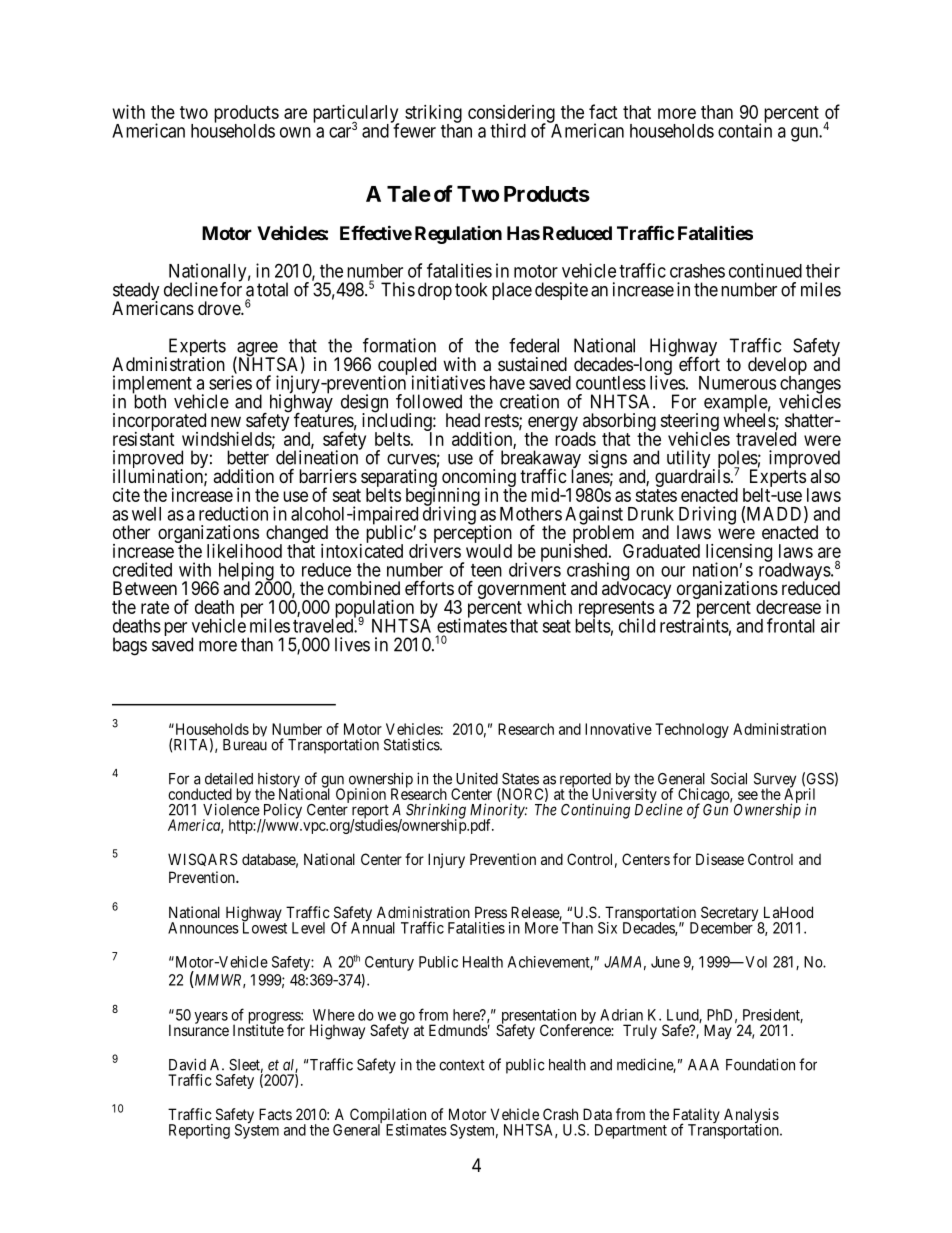 This page has width=952, height=1233. What do you see at coordinates (745, 130) in the page?
I see `contain` at bounding box center [745, 130].
